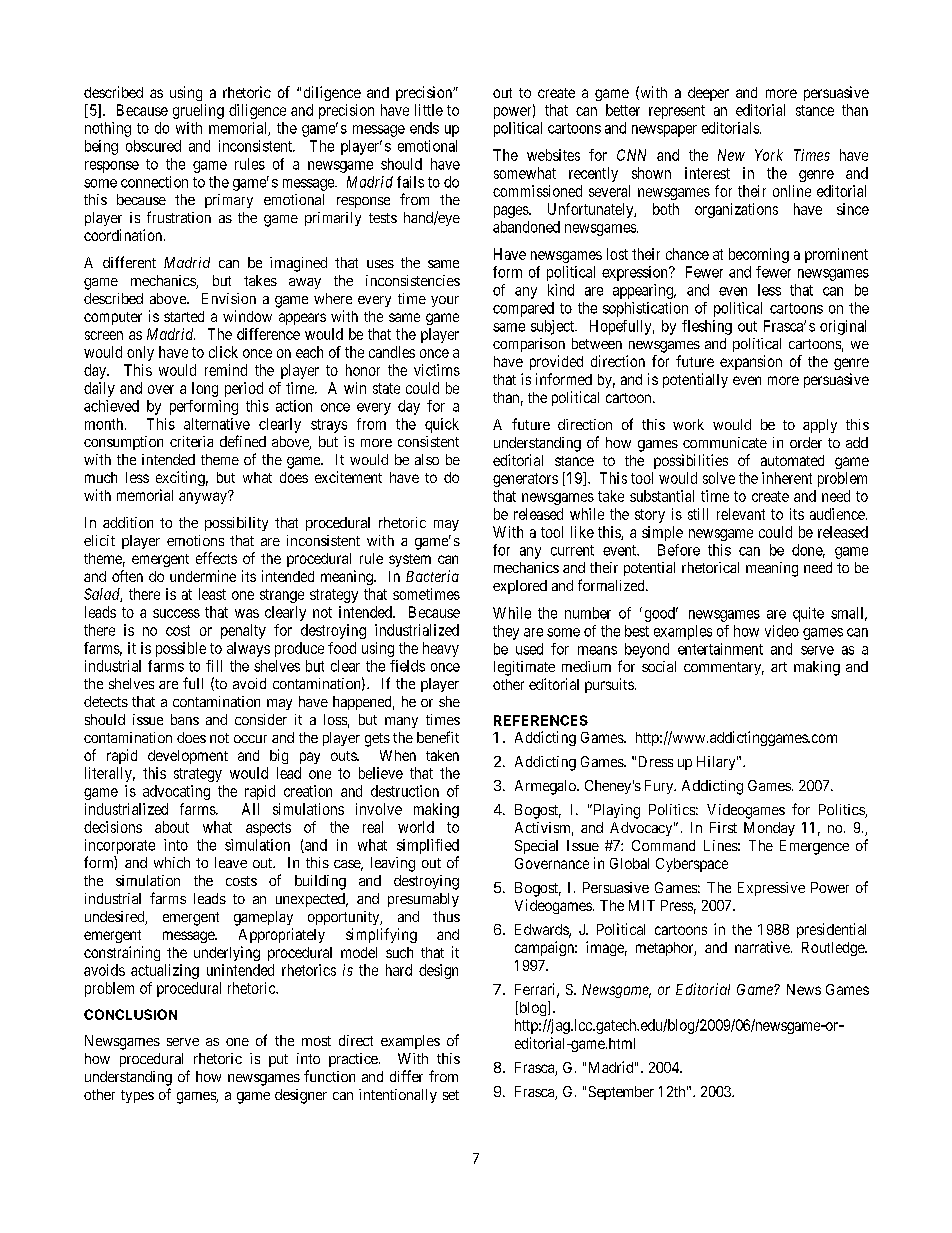 The height and width of the page is (1233, 952). What do you see at coordinates (137, 1096) in the page?
I see `types` at bounding box center [137, 1096].
